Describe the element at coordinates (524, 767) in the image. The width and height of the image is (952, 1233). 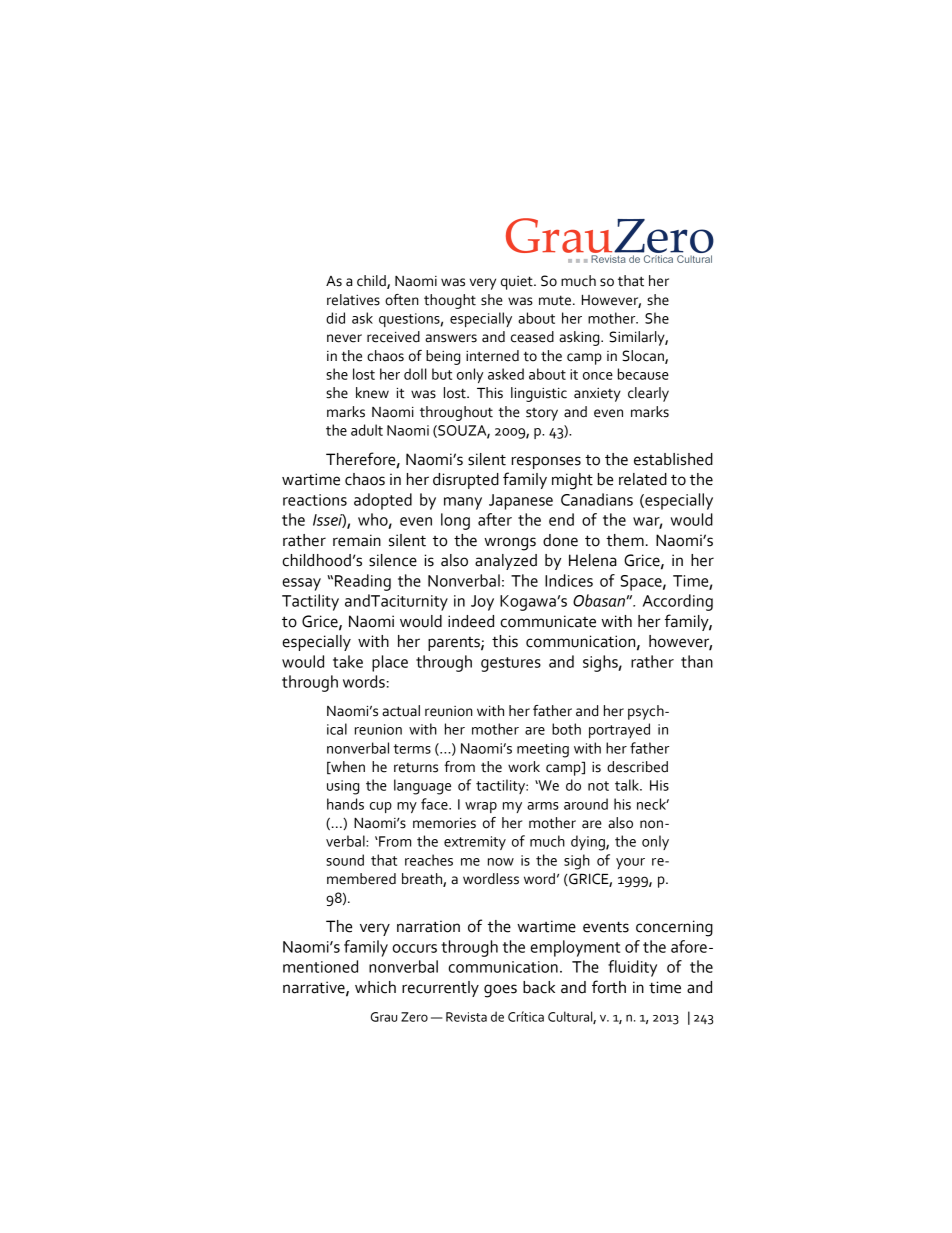
I see `work` at that location.
